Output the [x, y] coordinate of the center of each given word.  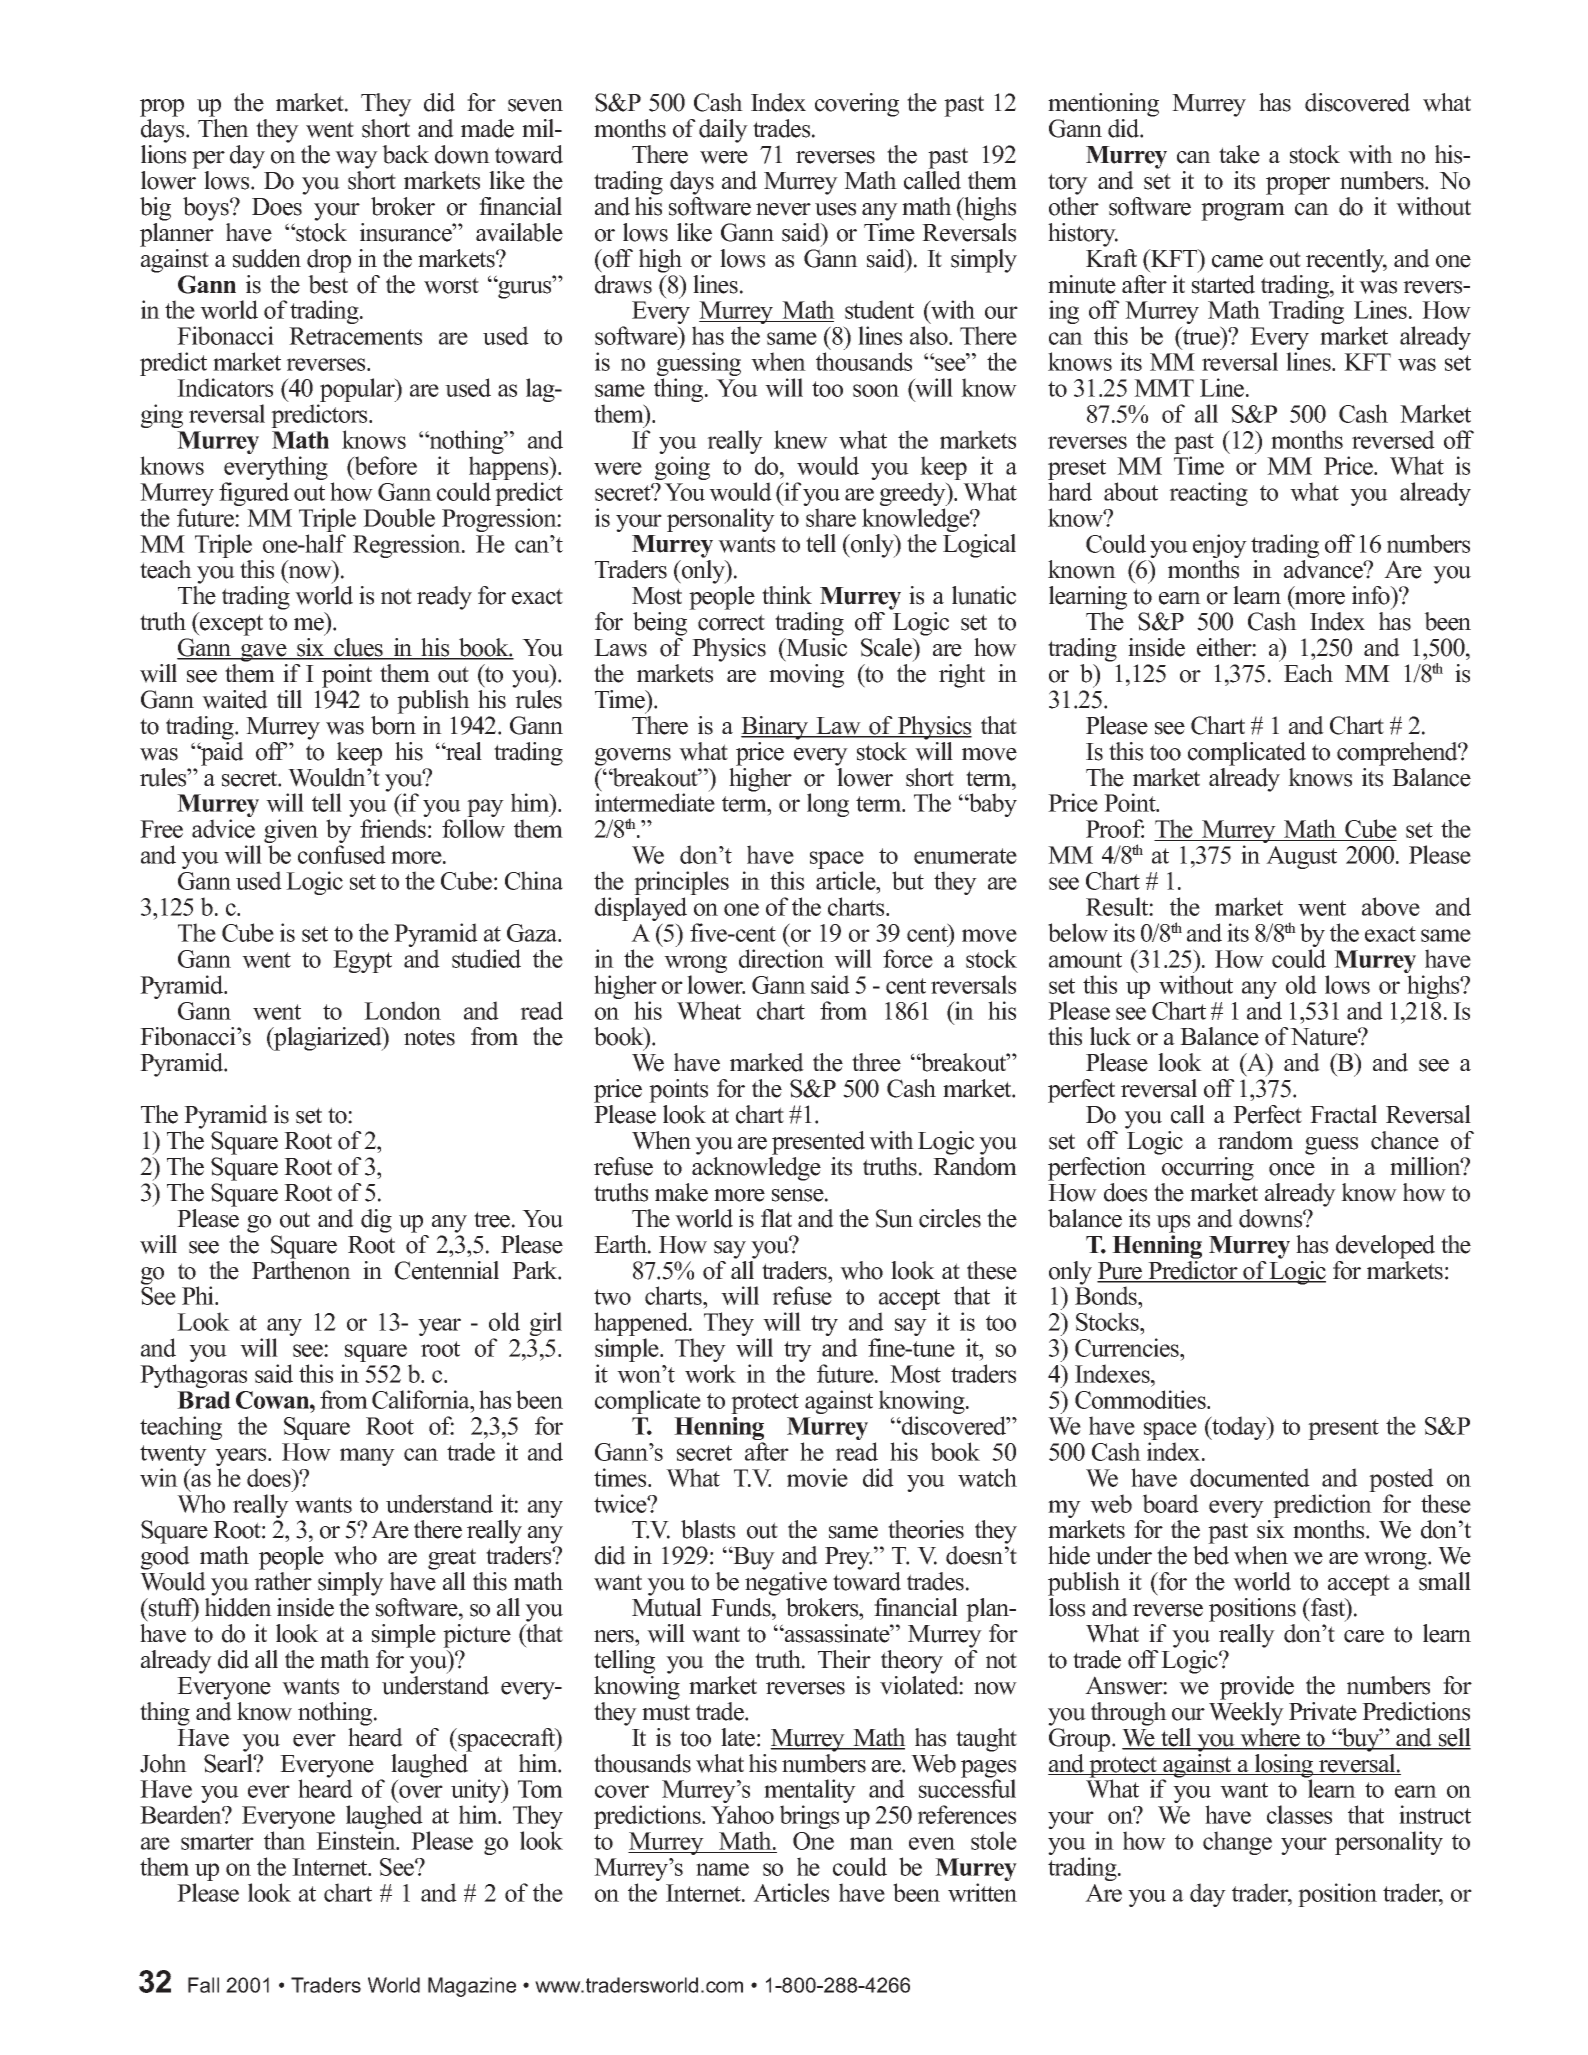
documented [1250, 1477]
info [1372, 595]
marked [767, 1062]
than [285, 1840]
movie [817, 1477]
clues [359, 648]
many [367, 1457]
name [722, 1869]
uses [835, 209]
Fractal [1343, 1114]
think [787, 595]
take [1239, 154]
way [356, 160]
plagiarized [328, 1039]
